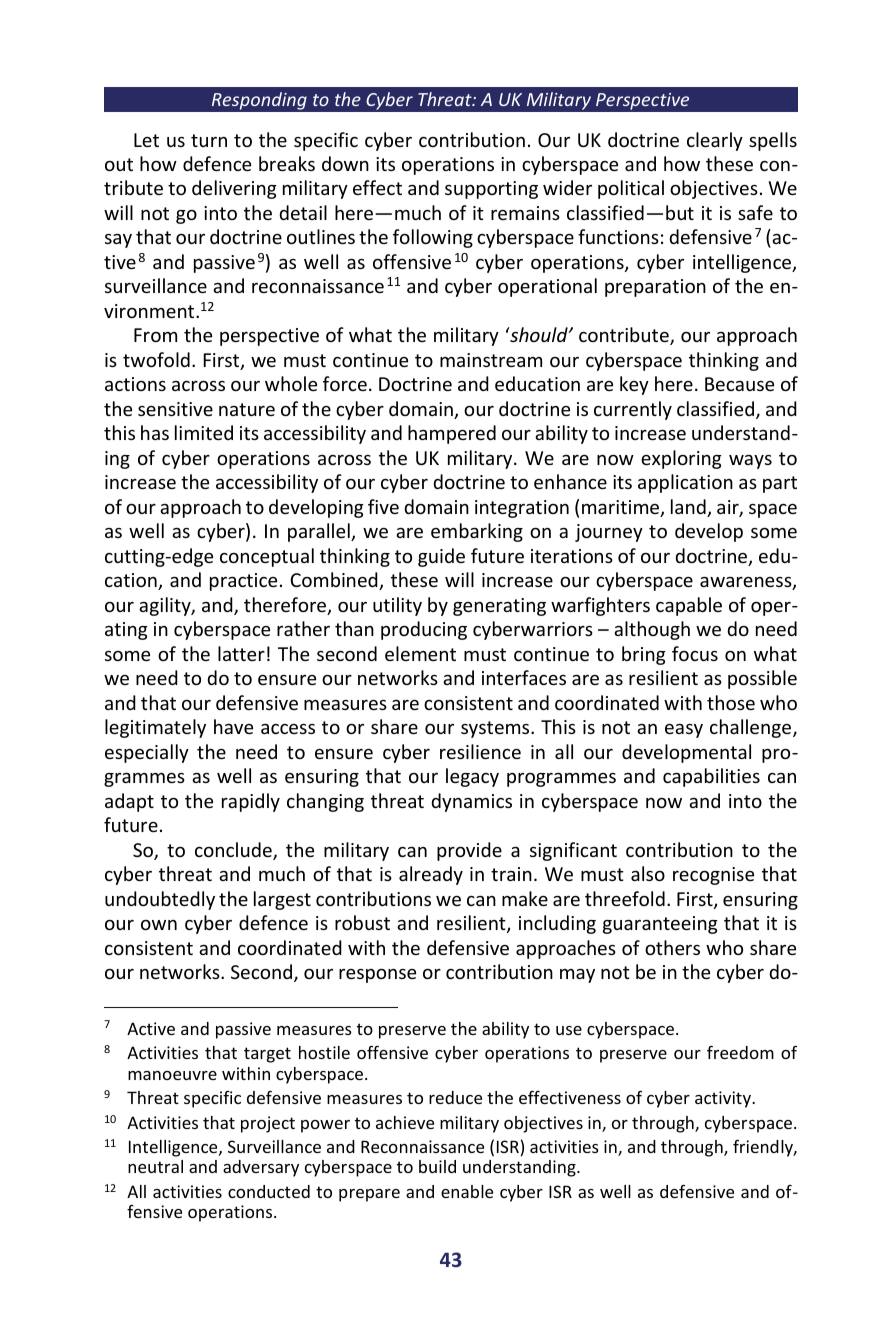 This document has width=896, height=1331. What do you see at coordinates (155, 1166) in the document?
I see `neutral` at bounding box center [155, 1166].
